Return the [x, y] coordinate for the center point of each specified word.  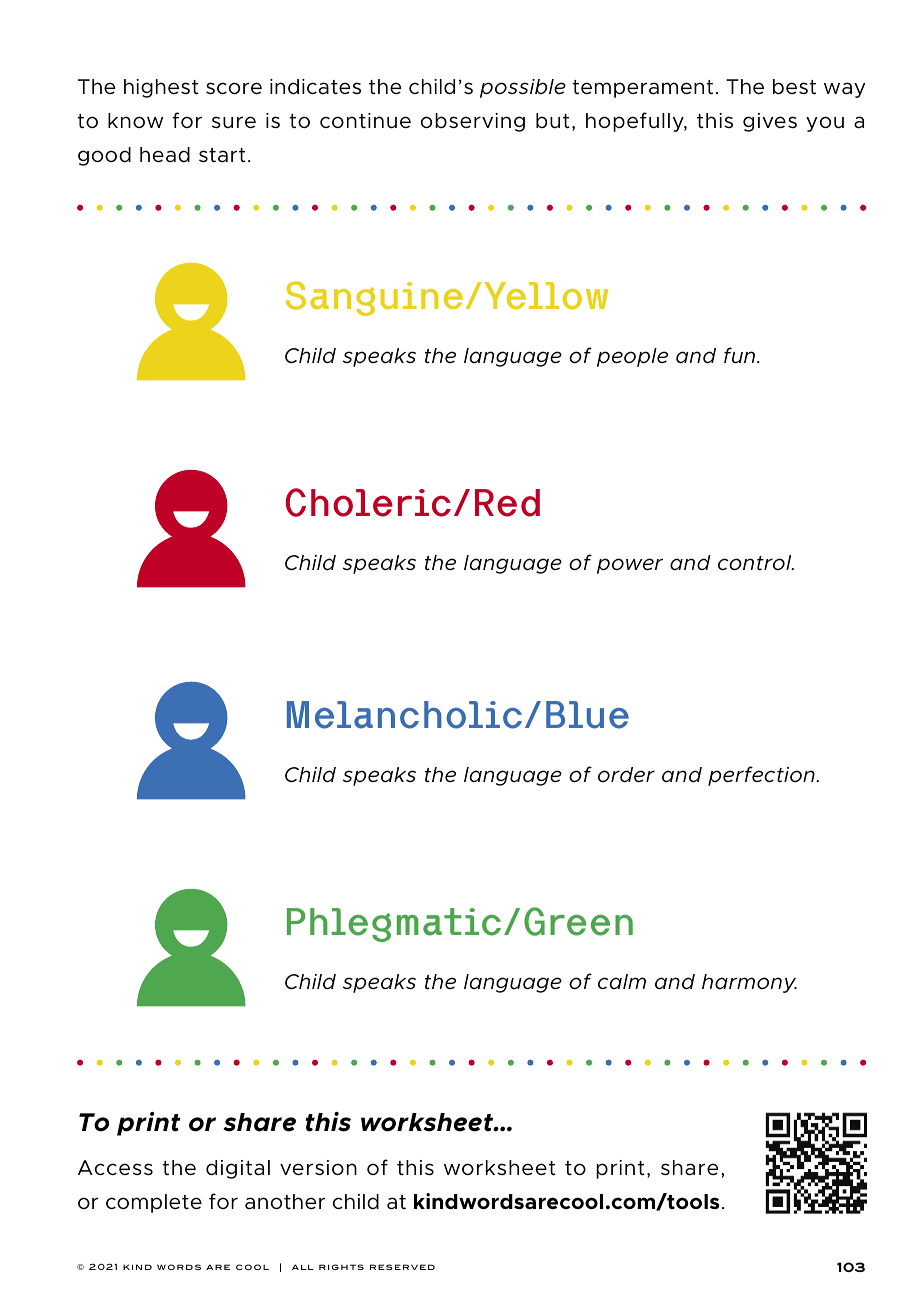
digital [238, 1169]
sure [234, 122]
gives [770, 122]
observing [473, 122]
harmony [749, 983]
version [318, 1168]
